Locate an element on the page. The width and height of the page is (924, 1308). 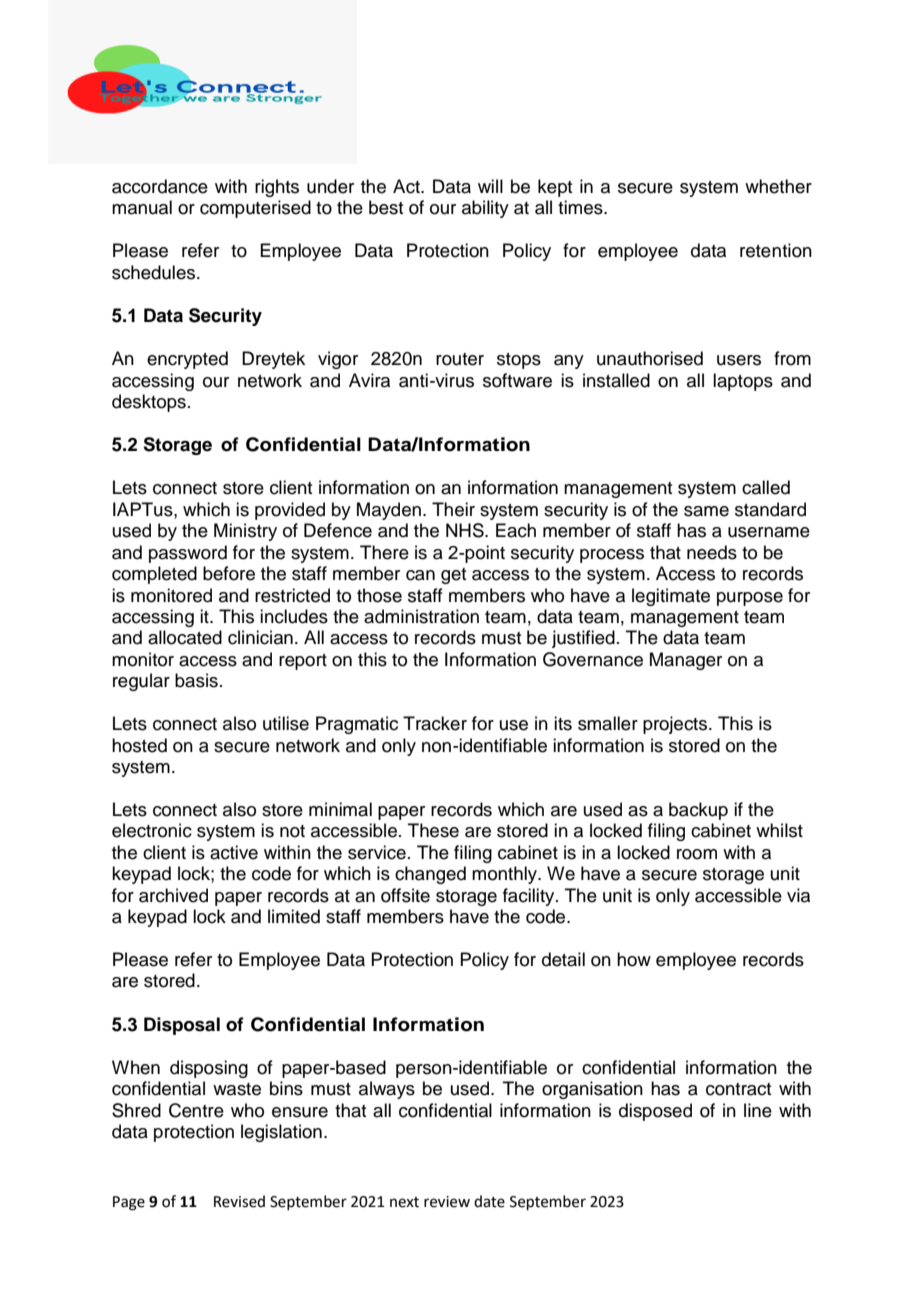
whether is located at coordinates (778, 186).
